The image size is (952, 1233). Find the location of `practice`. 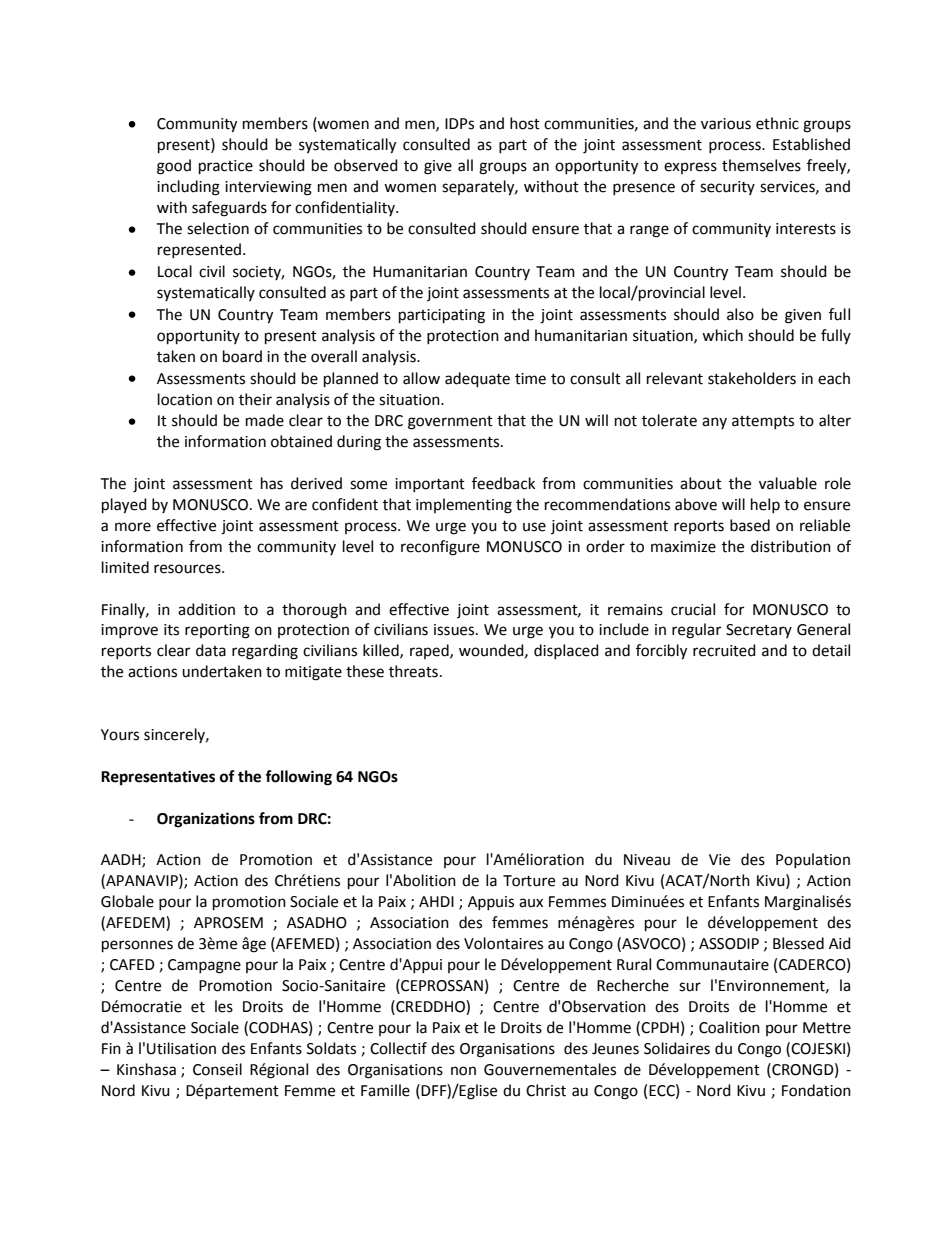

practice is located at coordinates (226, 167).
